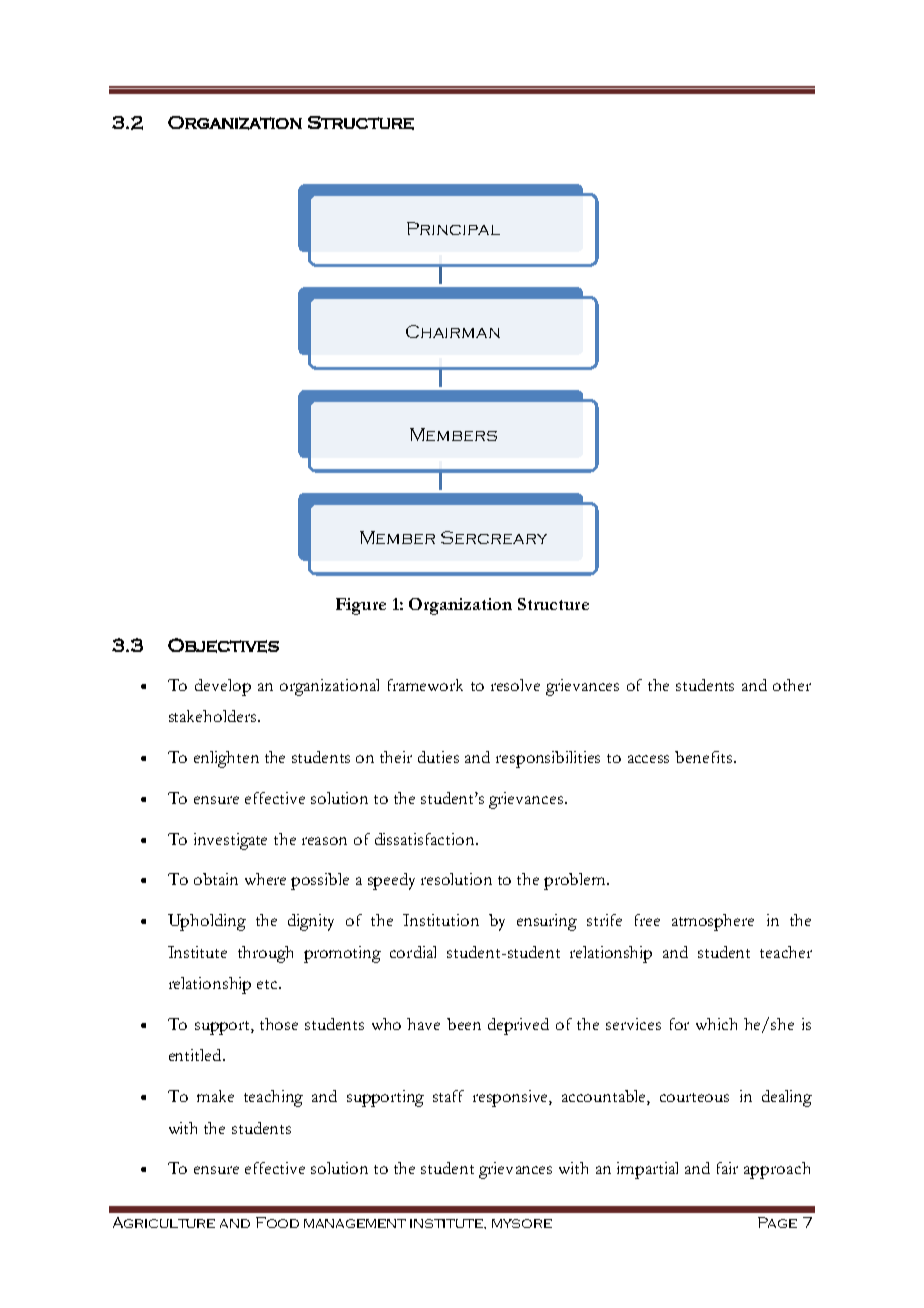 The image size is (924, 1308). Describe the element at coordinates (705, 757) in the page. I see `benefits` at that location.
